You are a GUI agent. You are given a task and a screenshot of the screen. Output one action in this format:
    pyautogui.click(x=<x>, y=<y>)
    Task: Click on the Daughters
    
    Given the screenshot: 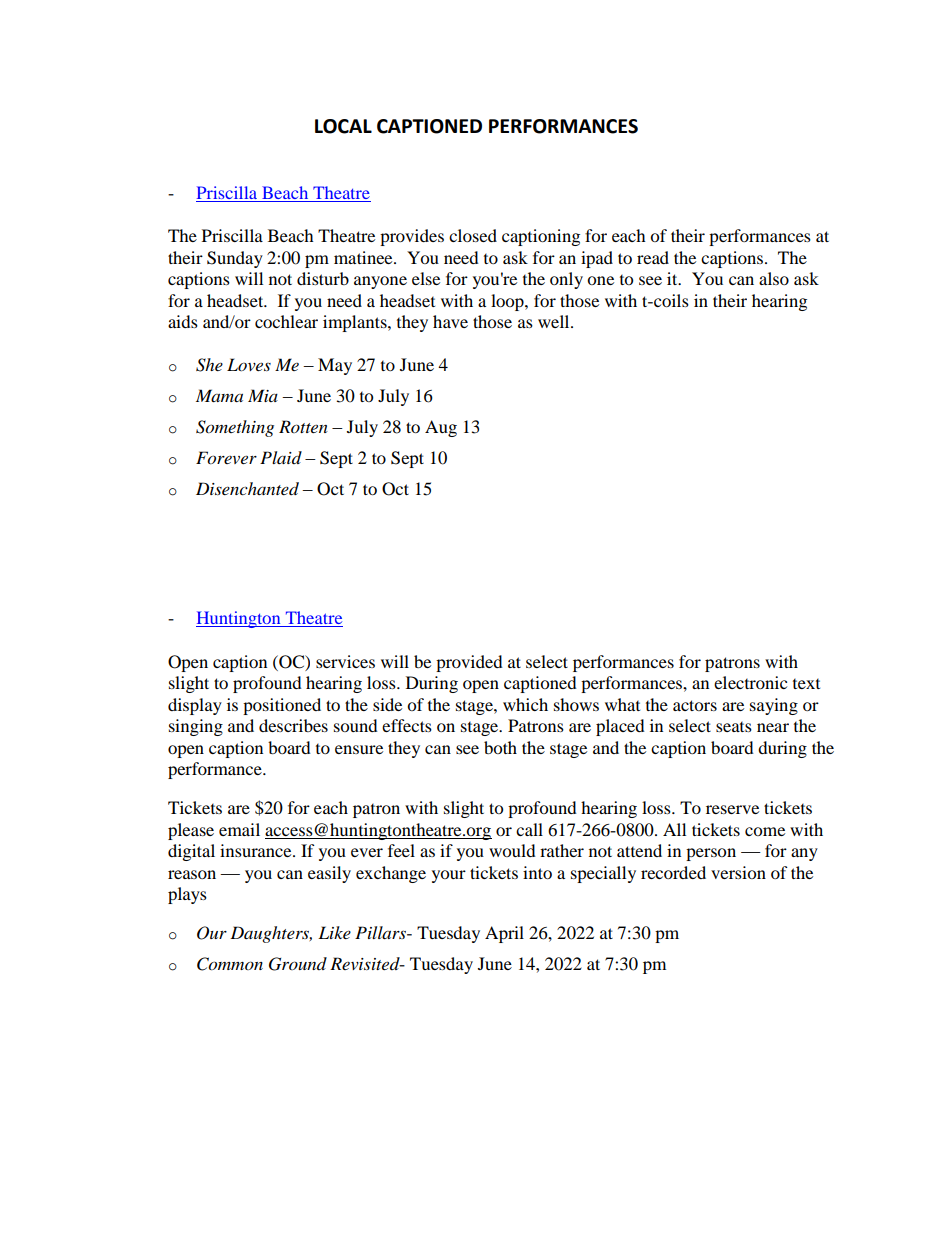 What is the action you would take?
    pyautogui.click(x=271, y=934)
